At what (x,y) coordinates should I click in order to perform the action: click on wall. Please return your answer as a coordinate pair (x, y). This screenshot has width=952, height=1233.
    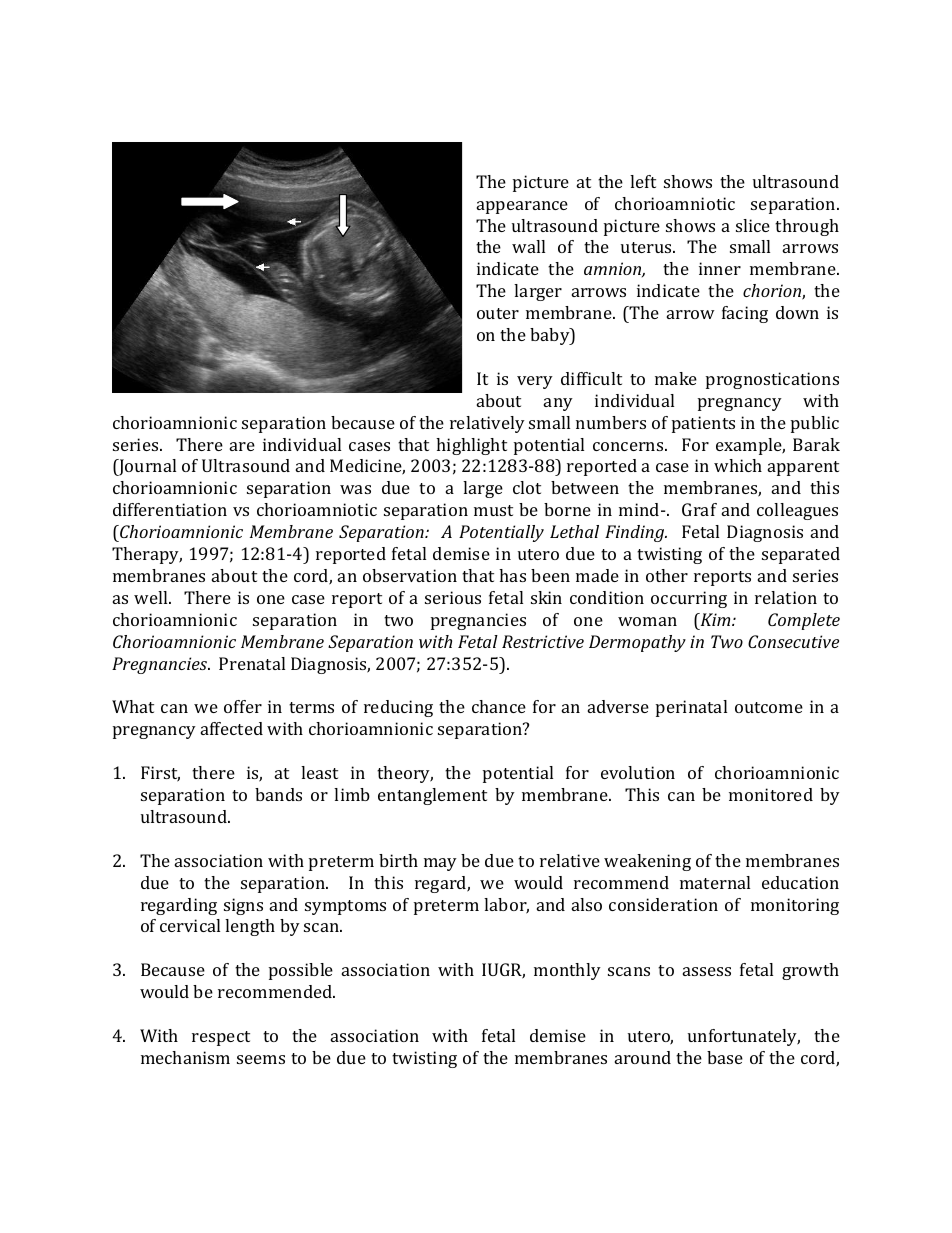
    Looking at the image, I should click on (528, 246).
